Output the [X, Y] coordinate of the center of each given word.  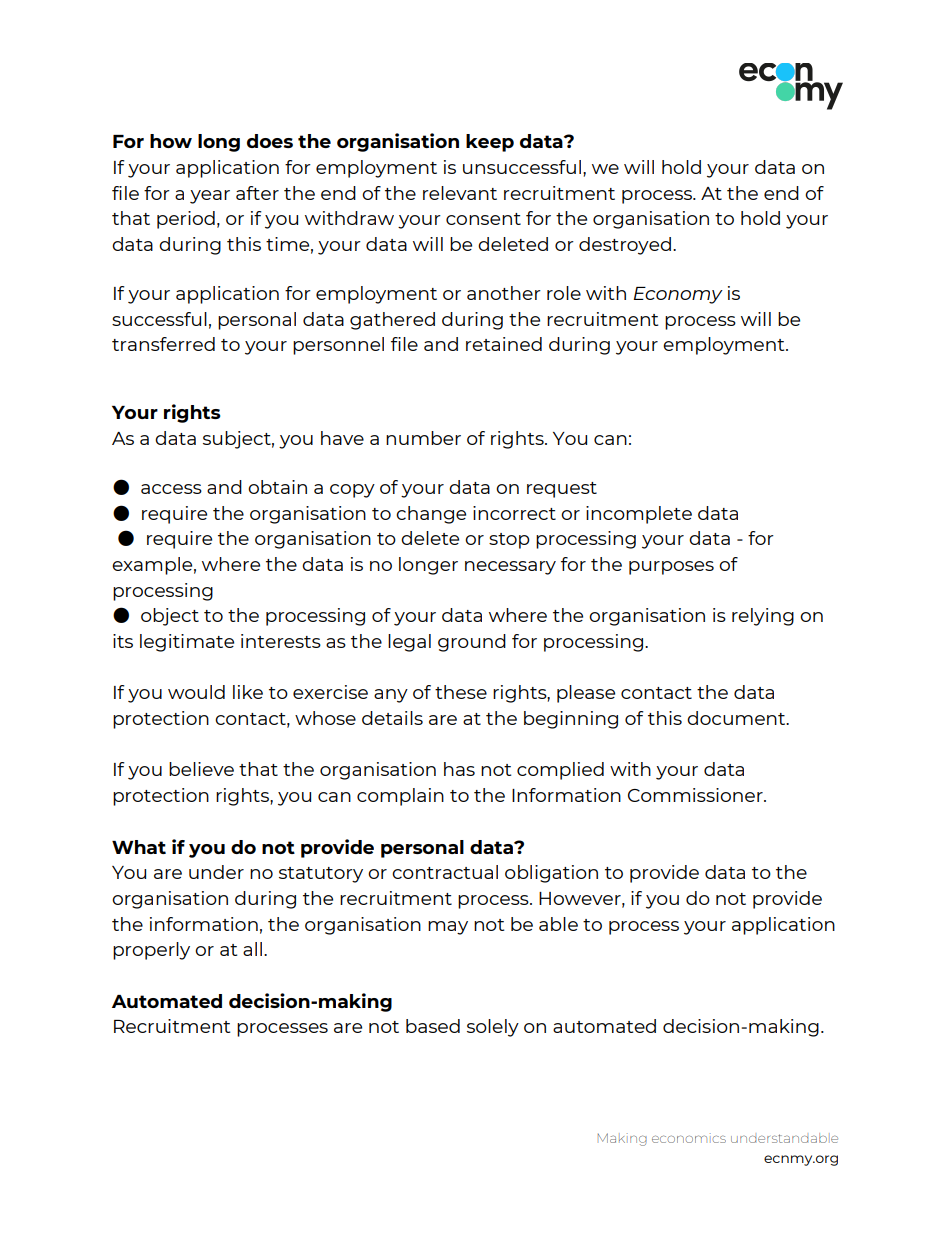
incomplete [639, 515]
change [431, 515]
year [210, 197]
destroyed [625, 246]
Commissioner [696, 795]
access [171, 489]
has [459, 769]
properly [151, 951]
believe [201, 769]
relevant [460, 193]
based [433, 1026]
